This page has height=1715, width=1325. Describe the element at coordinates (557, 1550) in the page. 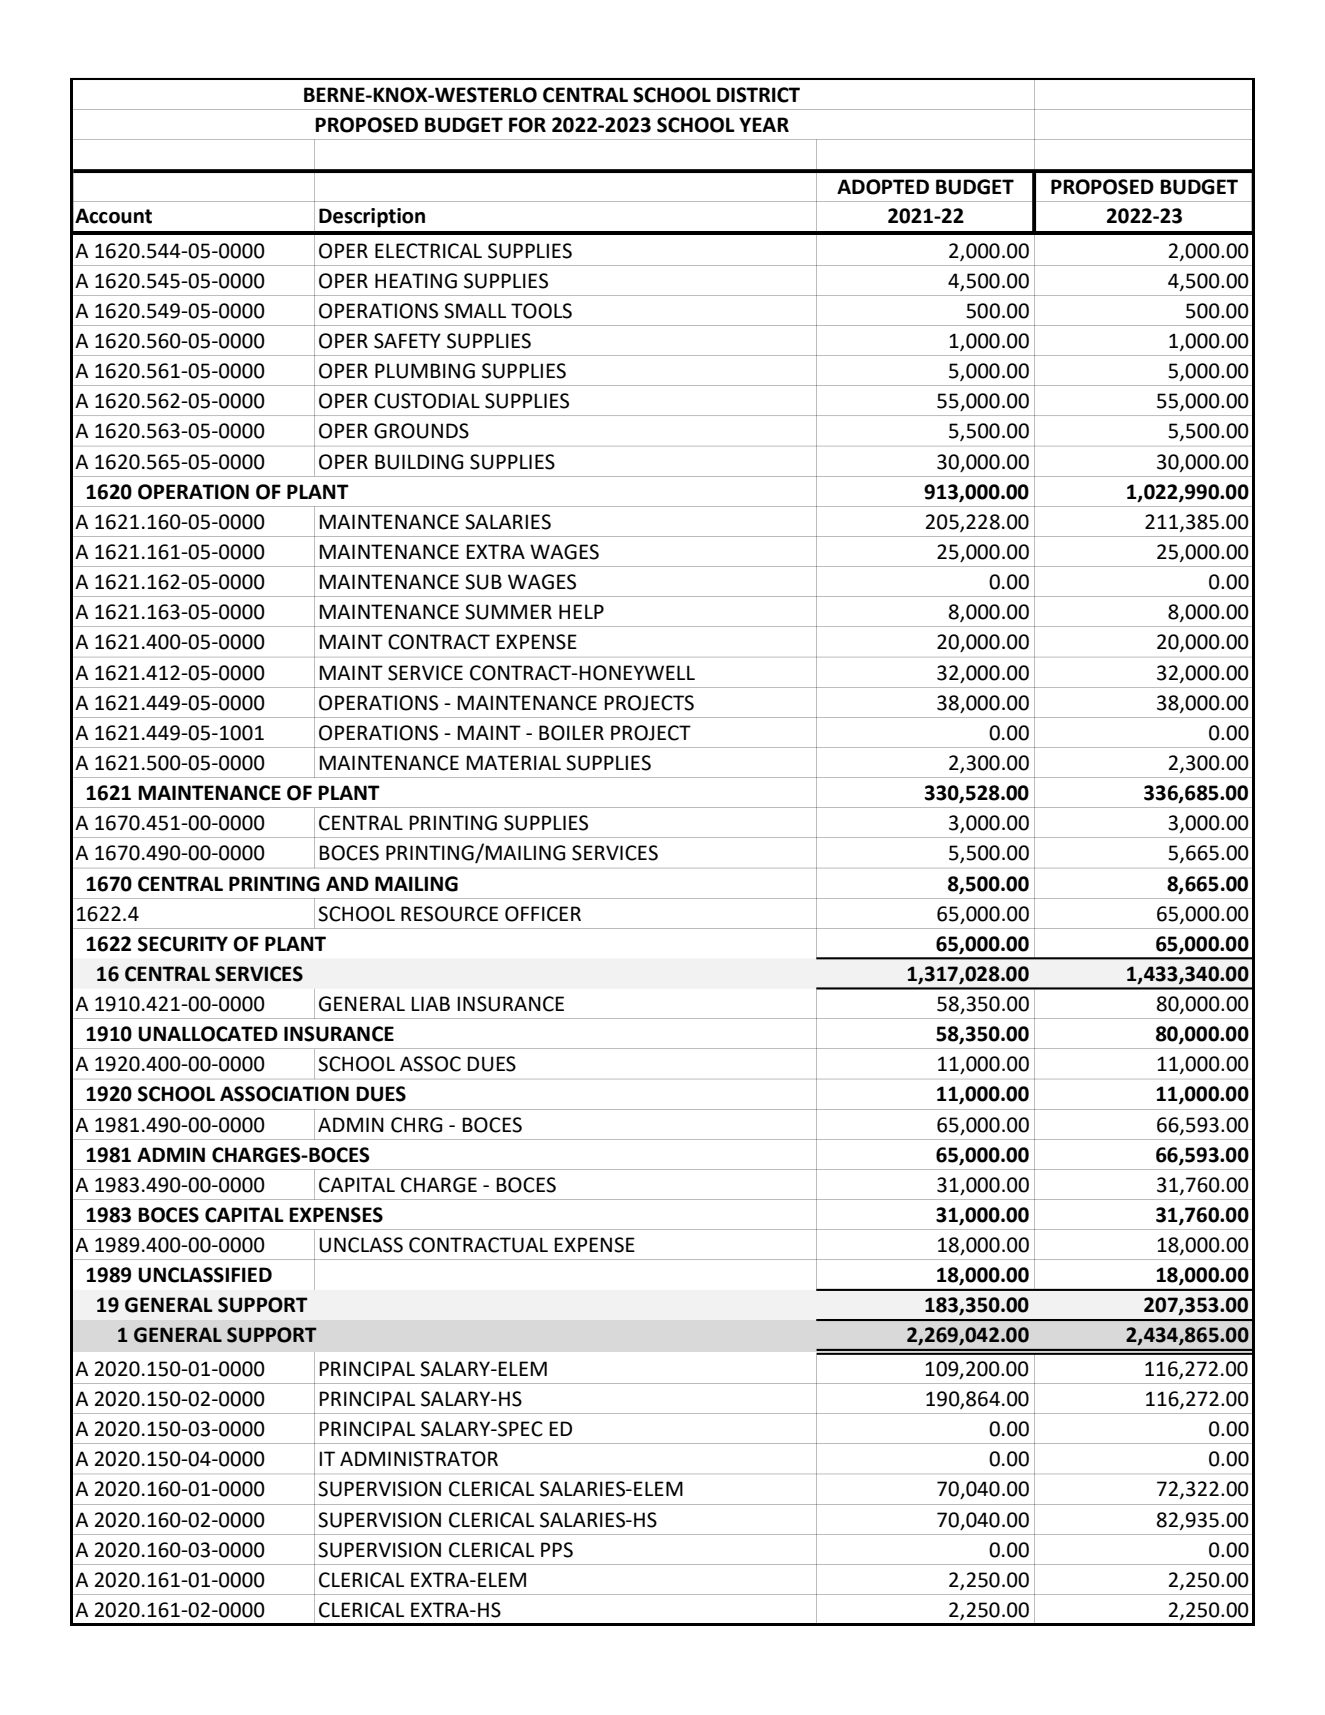

I see `PPS` at that location.
